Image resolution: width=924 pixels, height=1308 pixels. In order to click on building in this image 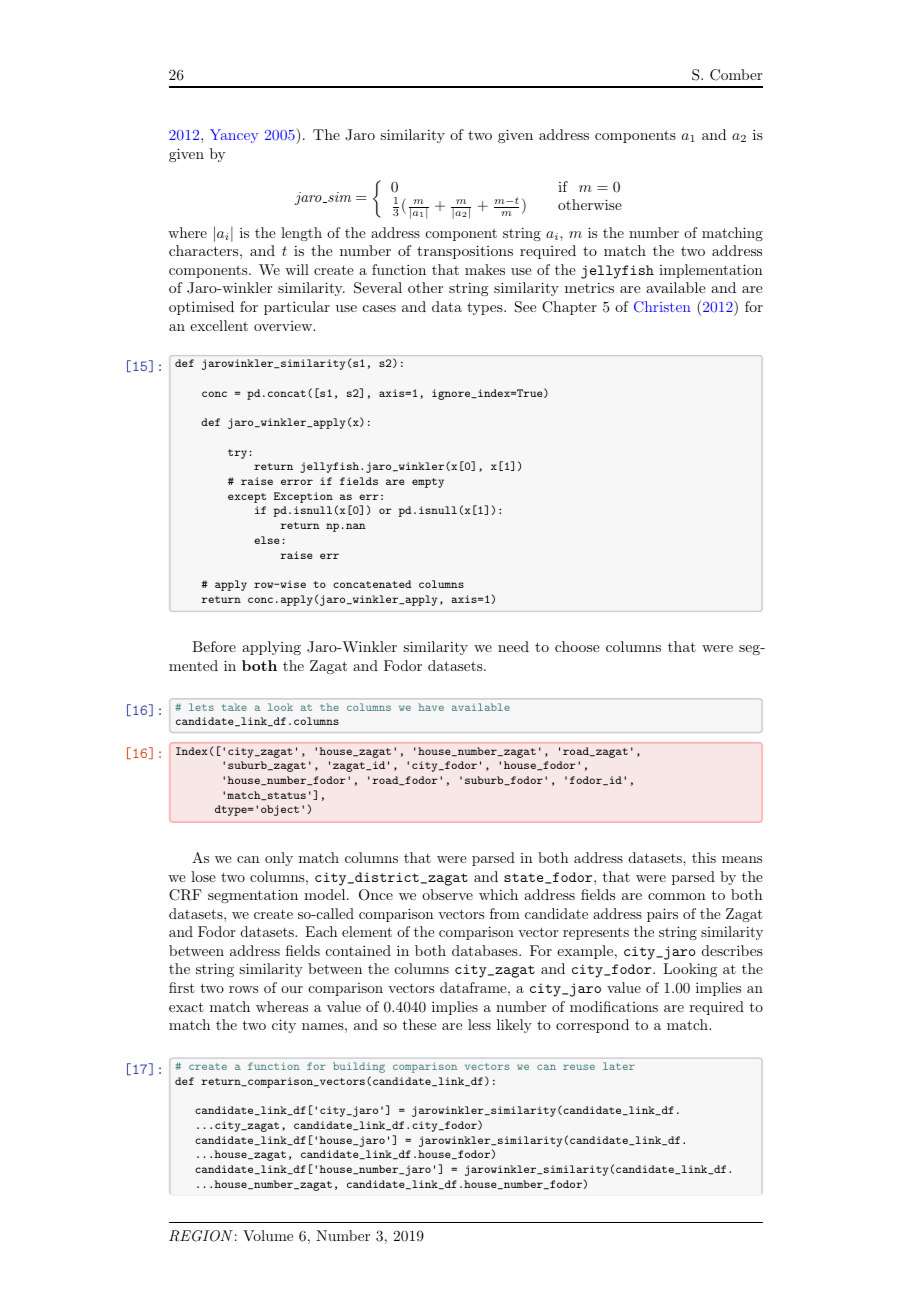, I will do `click(359, 1067)`.
